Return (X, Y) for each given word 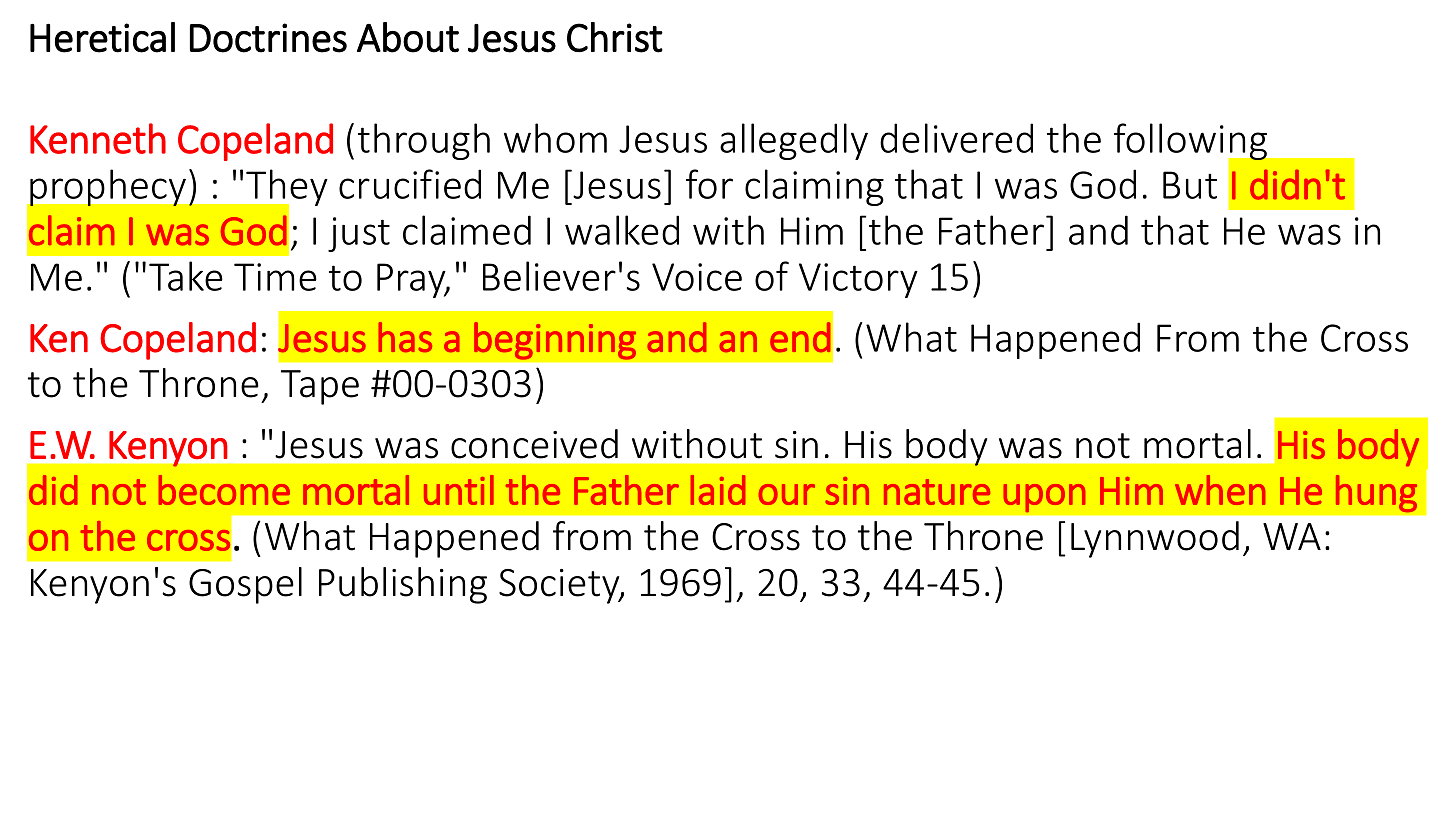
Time (275, 277)
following (1192, 143)
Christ (615, 37)
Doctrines (268, 38)
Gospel (245, 585)
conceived (534, 444)
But (1190, 185)
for (709, 184)
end (800, 337)
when (1220, 490)
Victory (858, 280)
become (224, 490)
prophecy (108, 188)
